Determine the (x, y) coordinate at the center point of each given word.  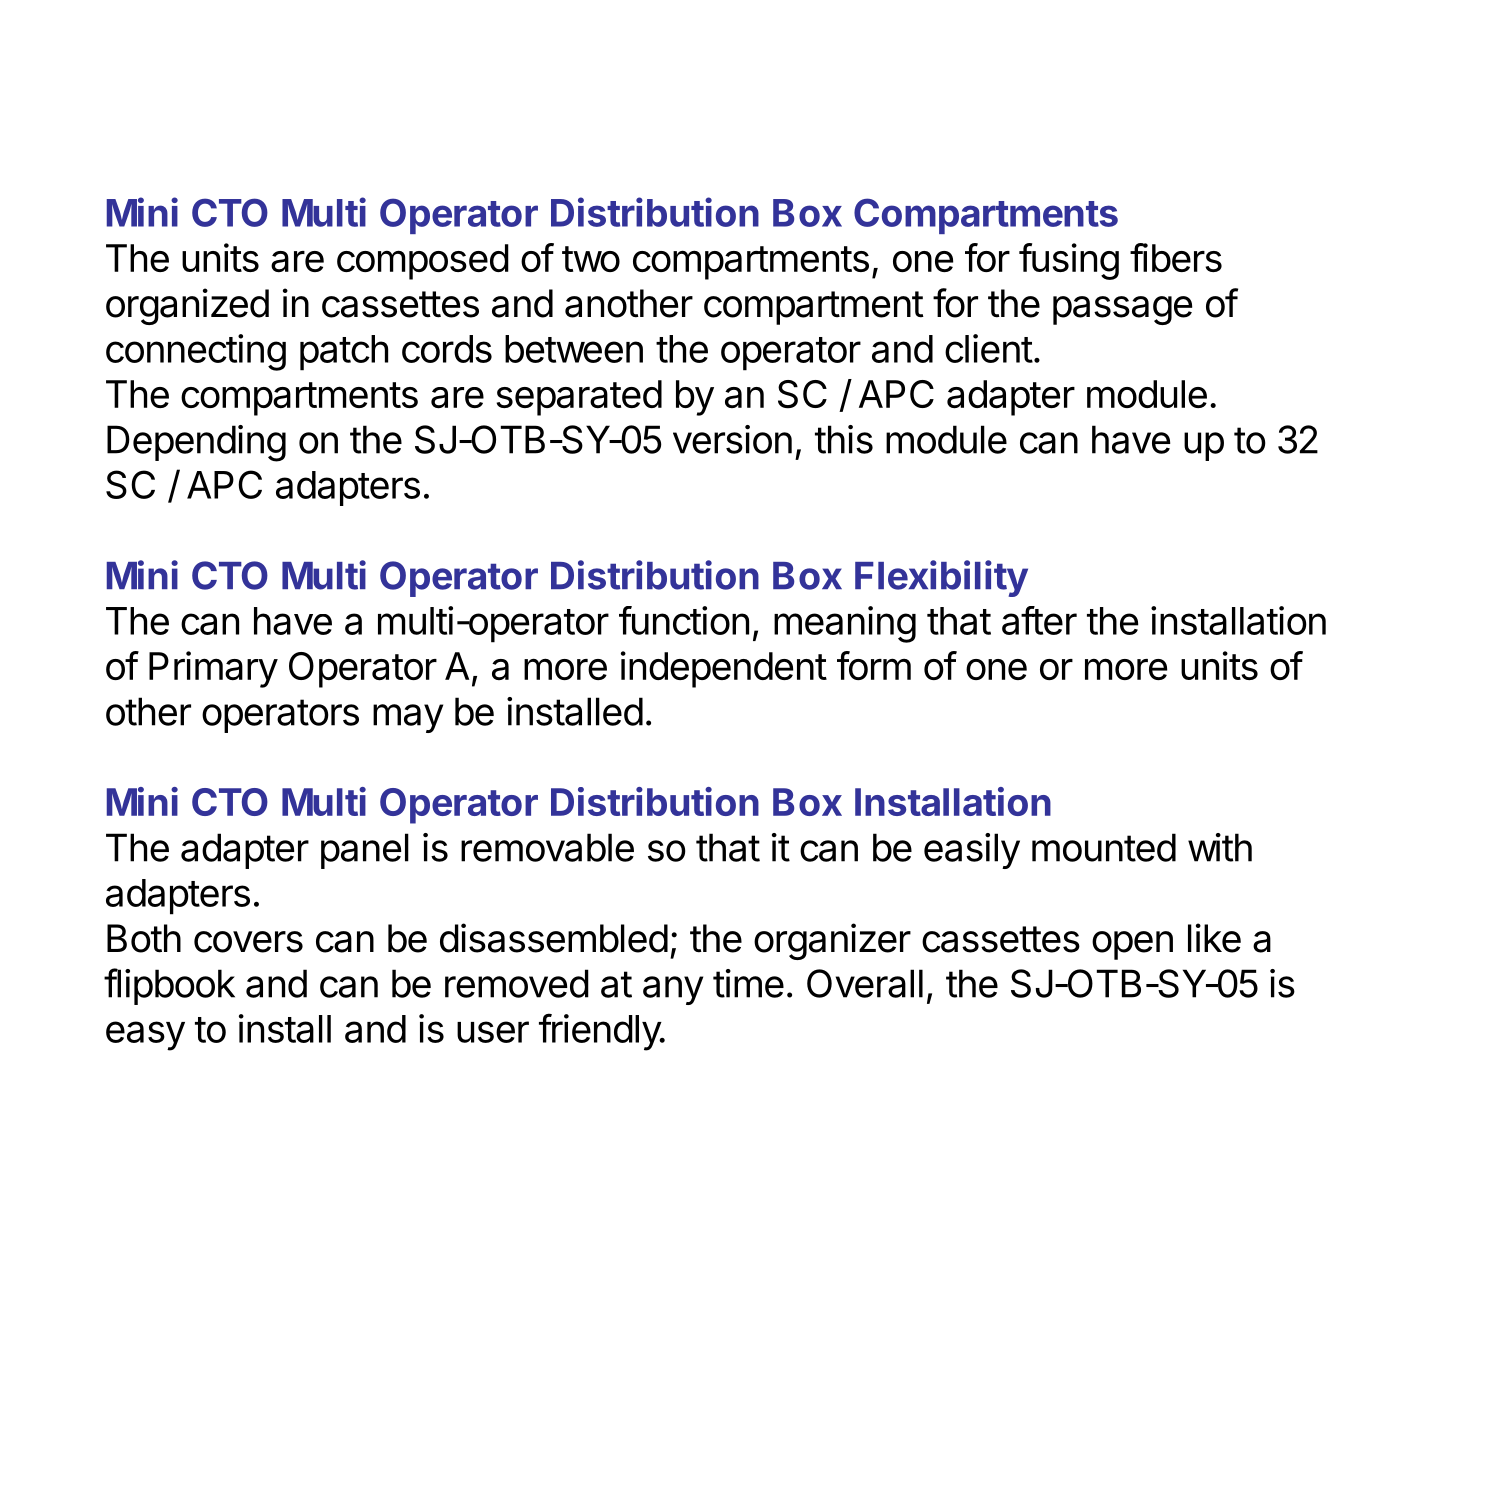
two (591, 259)
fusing (1069, 261)
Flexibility (941, 578)
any (673, 990)
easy (145, 1036)
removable (547, 847)
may (408, 718)
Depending (196, 443)
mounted (1104, 847)
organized (187, 306)
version (732, 439)
